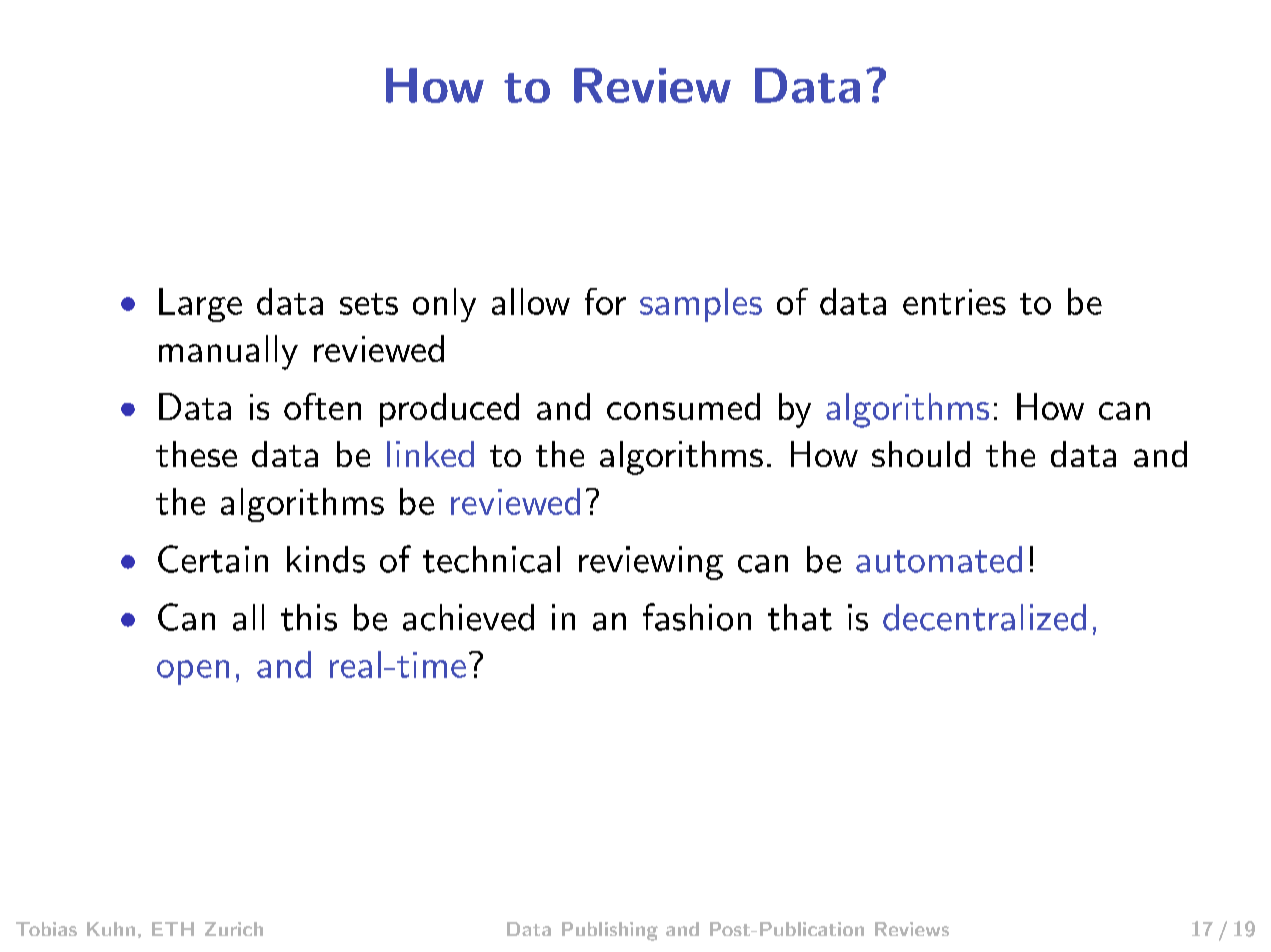  What do you see at coordinates (234, 929) in the screenshot?
I see `Zurich` at bounding box center [234, 929].
